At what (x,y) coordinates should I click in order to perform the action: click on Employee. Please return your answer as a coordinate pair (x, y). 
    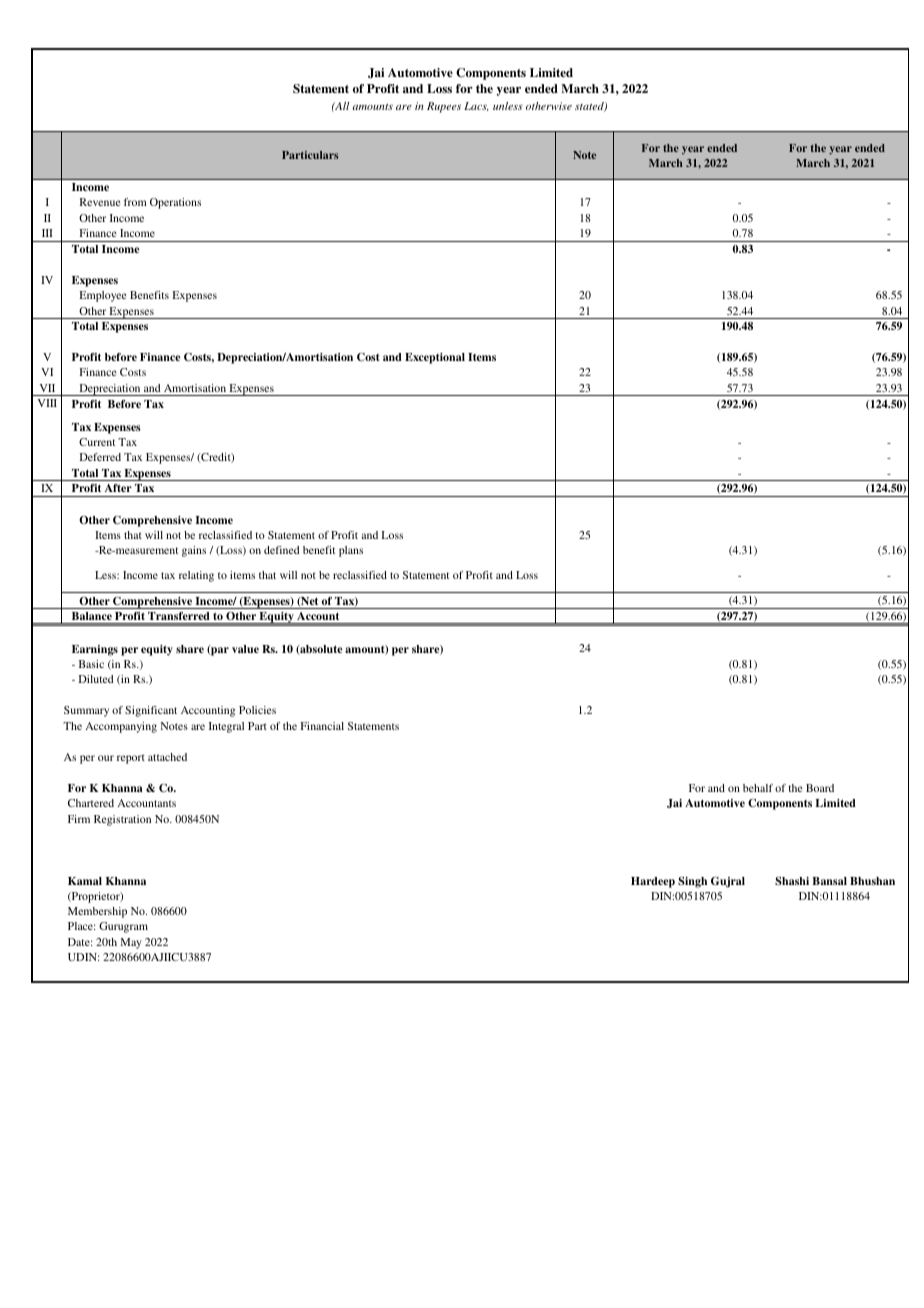
    Looking at the image, I should click on (102, 296).
